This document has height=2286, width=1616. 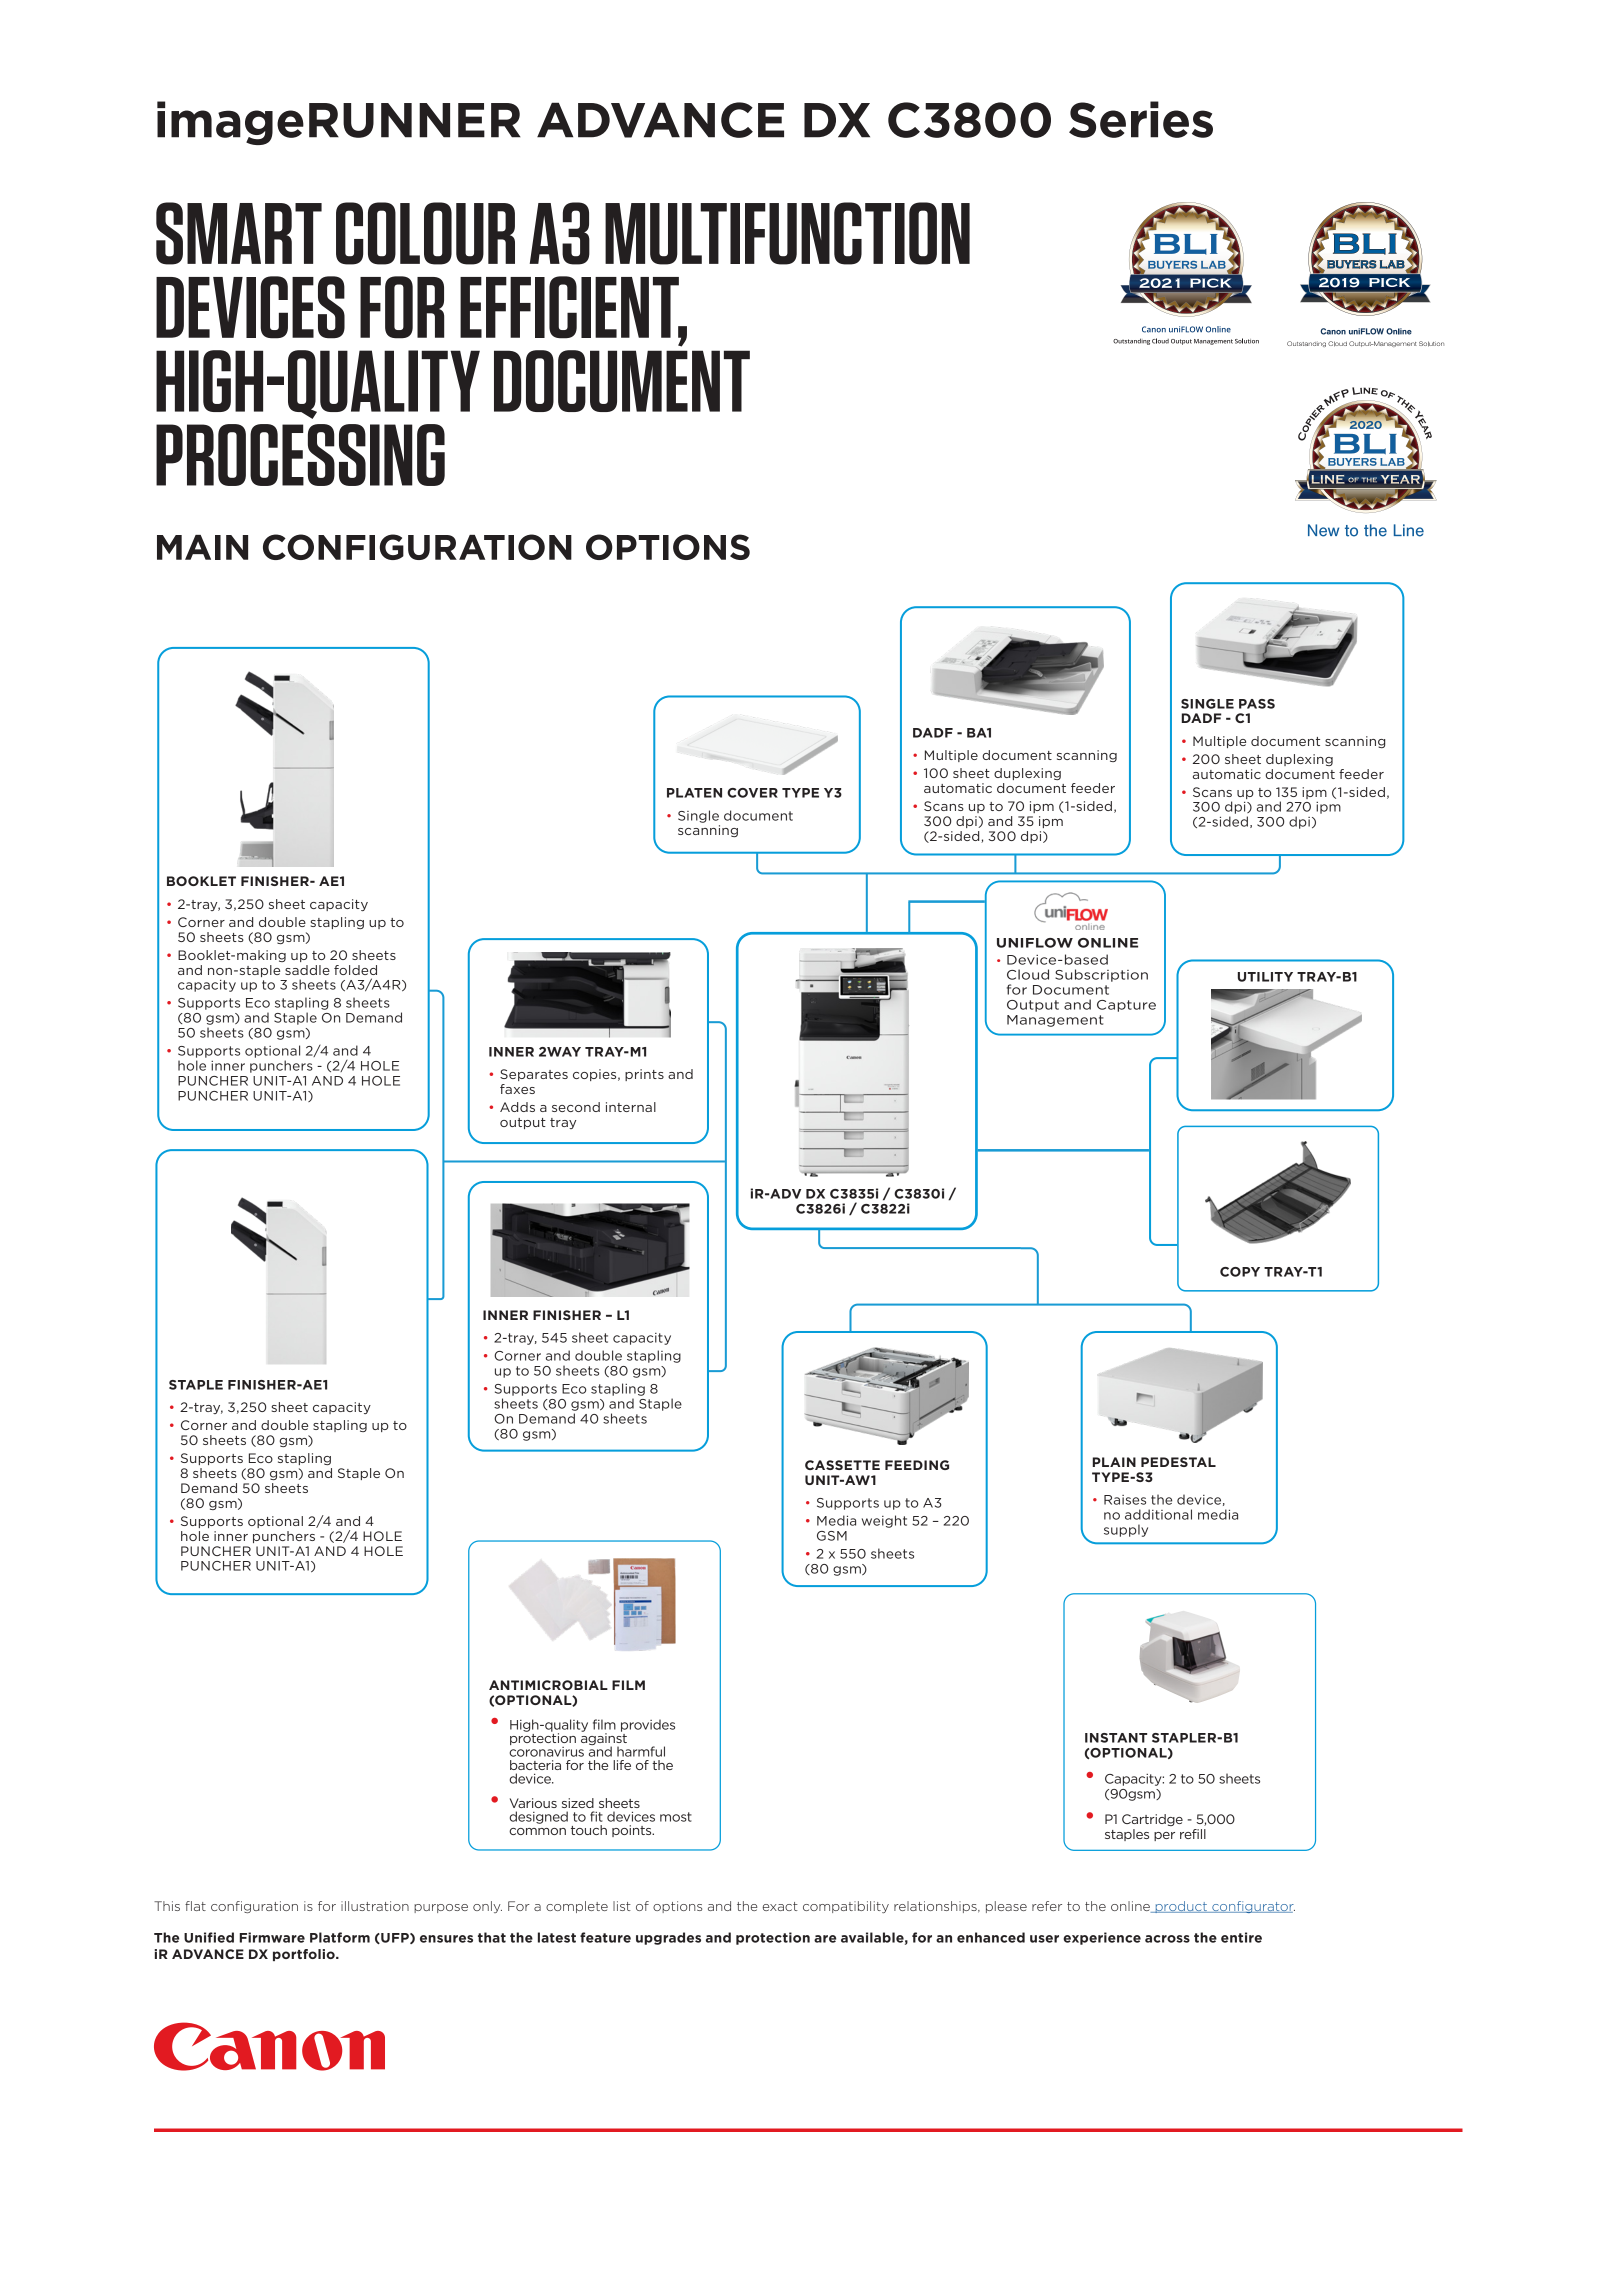 I want to click on Capture, so click(x=1126, y=1006).
